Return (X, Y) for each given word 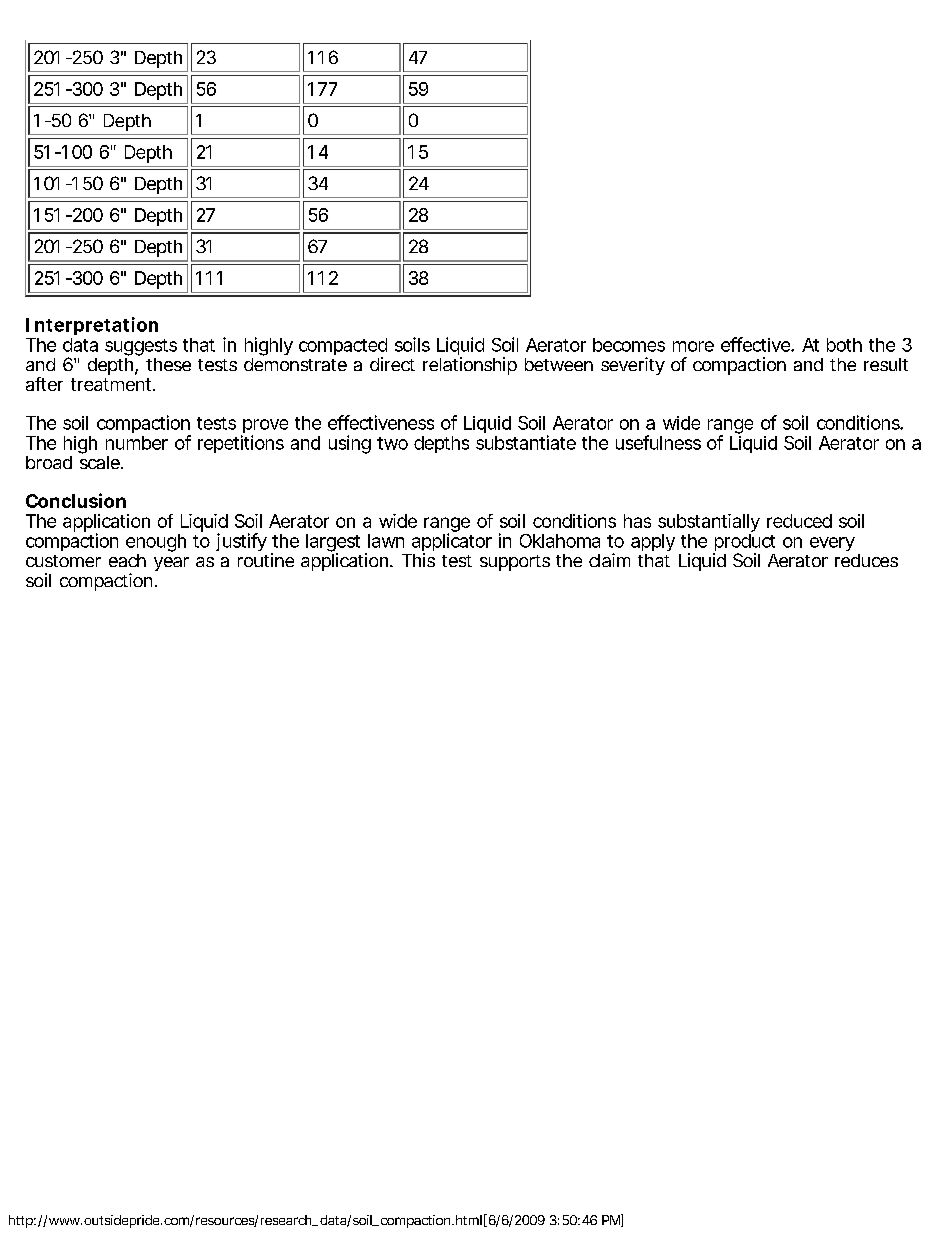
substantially (709, 523)
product (744, 544)
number (137, 443)
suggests (141, 347)
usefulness (658, 442)
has (637, 521)
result (886, 364)
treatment (111, 384)
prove (264, 427)
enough (156, 543)
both (844, 345)
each (127, 560)
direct (392, 364)
